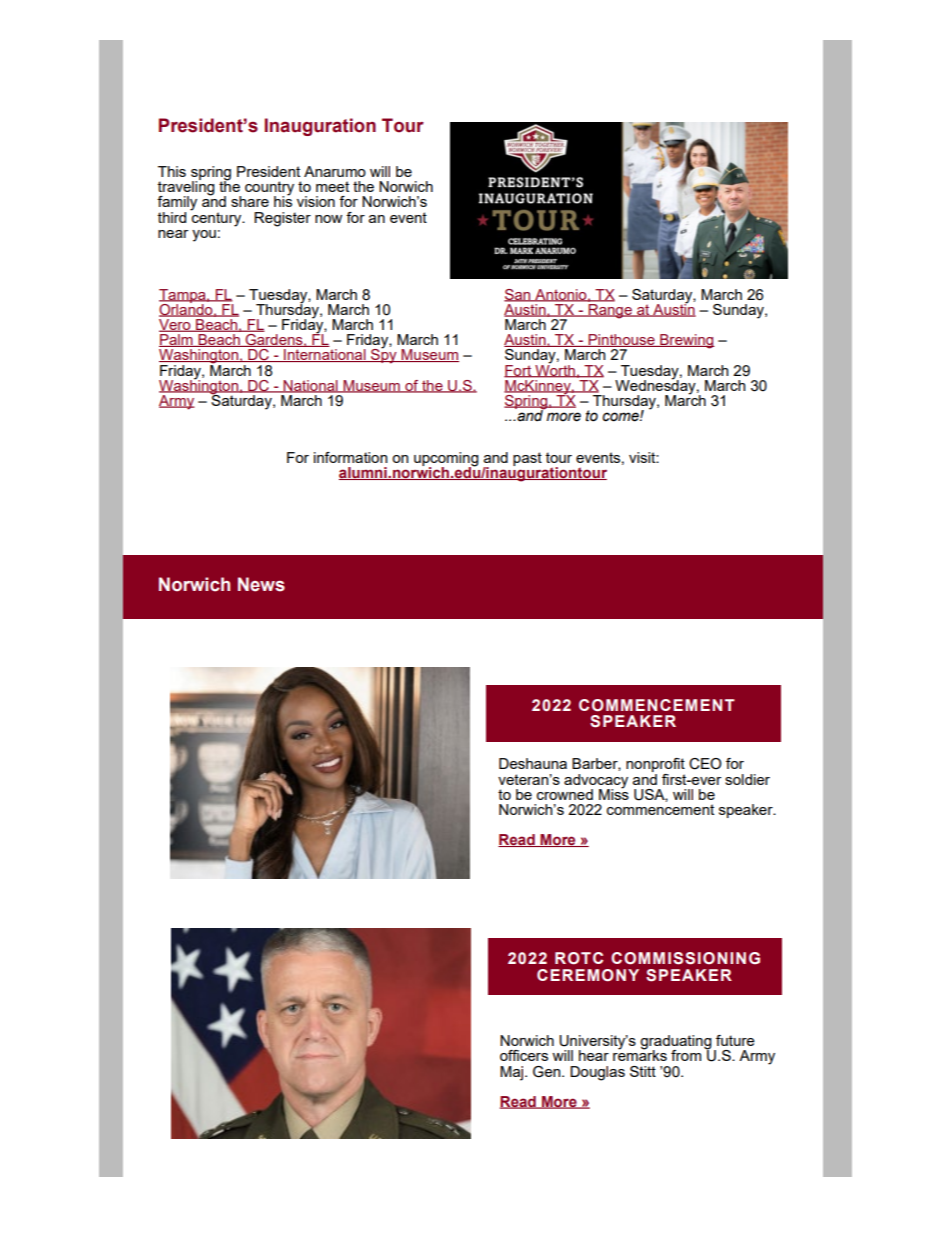 Image resolution: width=952 pixels, height=1233 pixels. What do you see at coordinates (250, 201) in the screenshot?
I see `share` at bounding box center [250, 201].
